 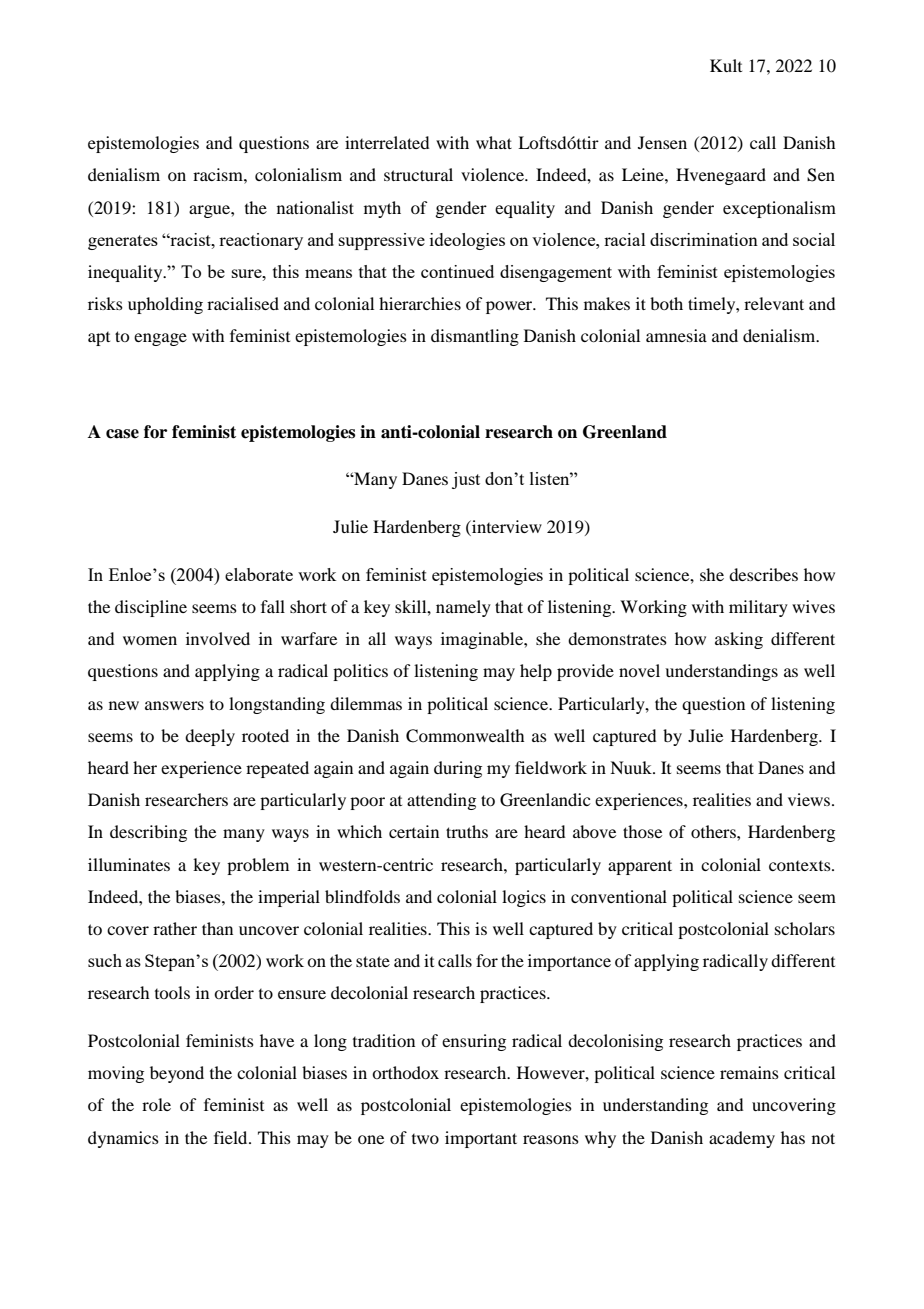 What do you see at coordinates (148, 833) in the screenshot?
I see `describing` at bounding box center [148, 833].
